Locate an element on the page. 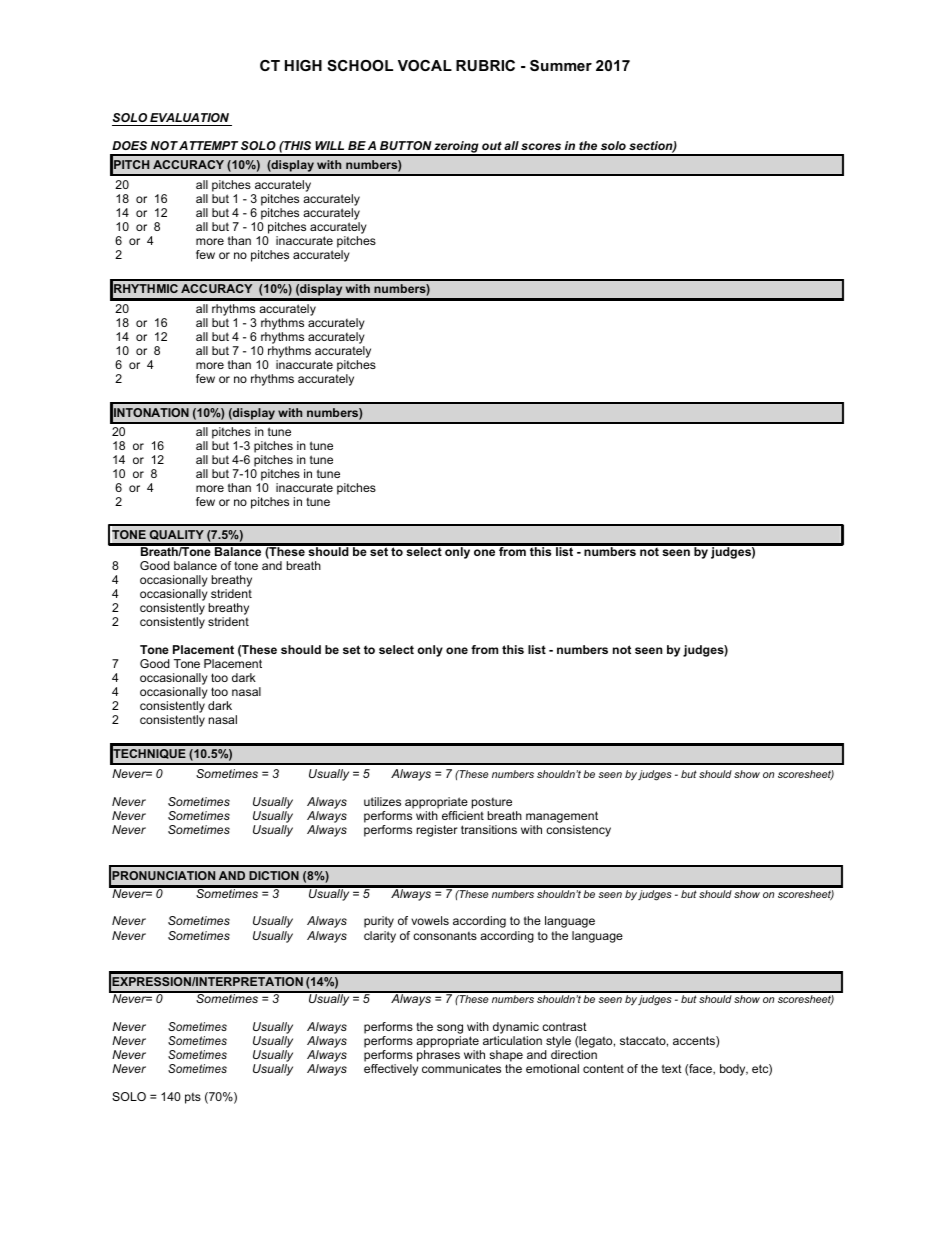 This document has width=952, height=1233. VOCAL is located at coordinates (425, 65).
